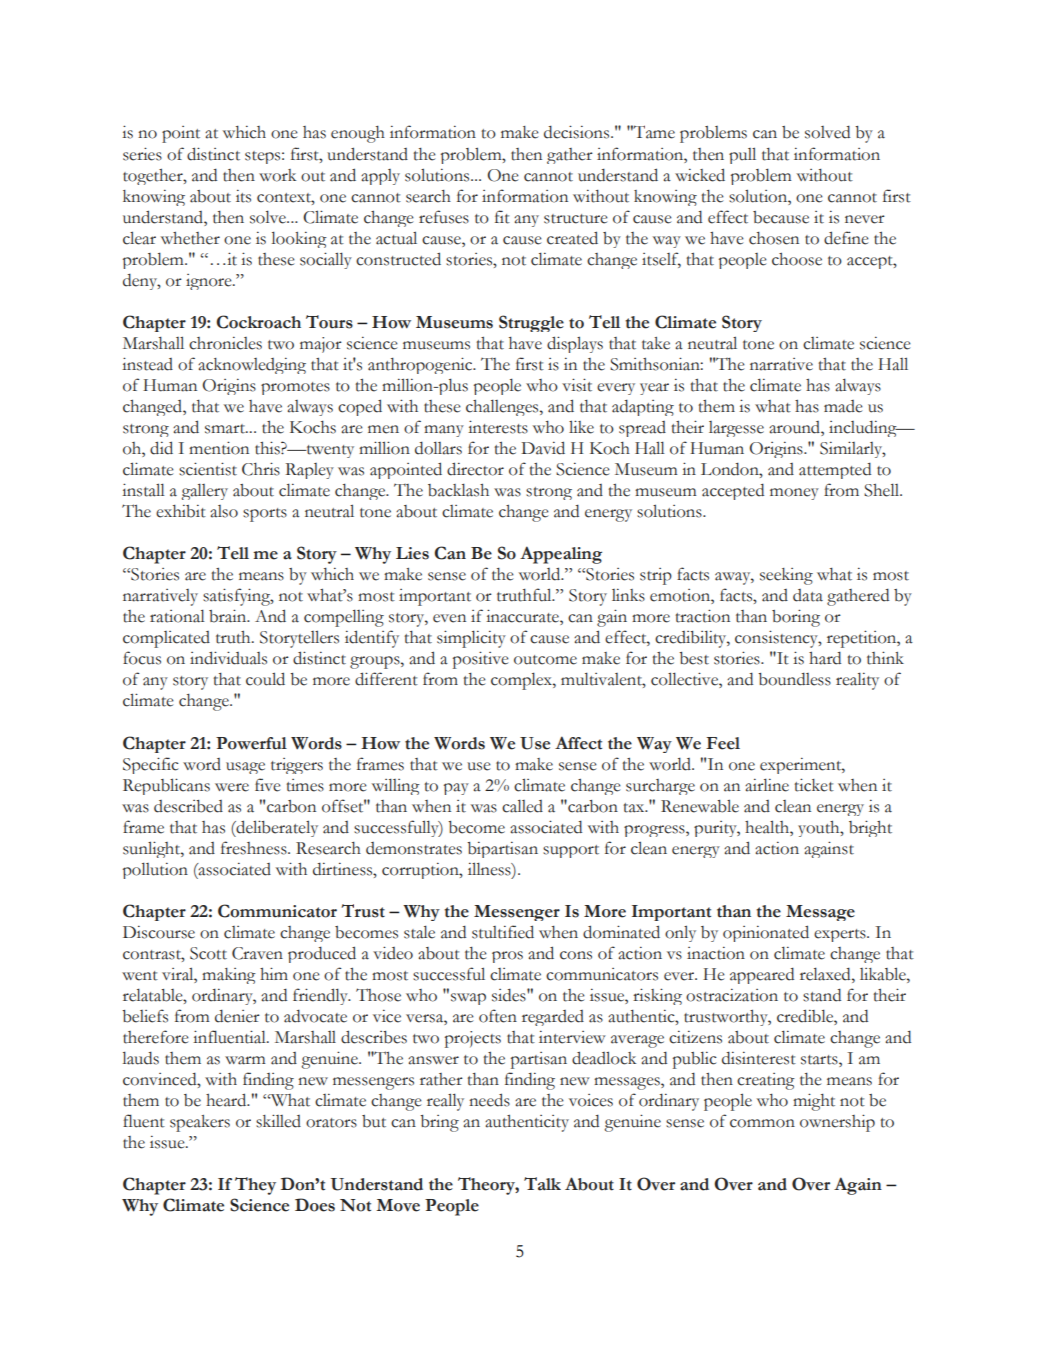 Image resolution: width=1040 pixels, height=1346 pixels. What do you see at coordinates (255, 1186) in the document?
I see `They` at bounding box center [255, 1186].
